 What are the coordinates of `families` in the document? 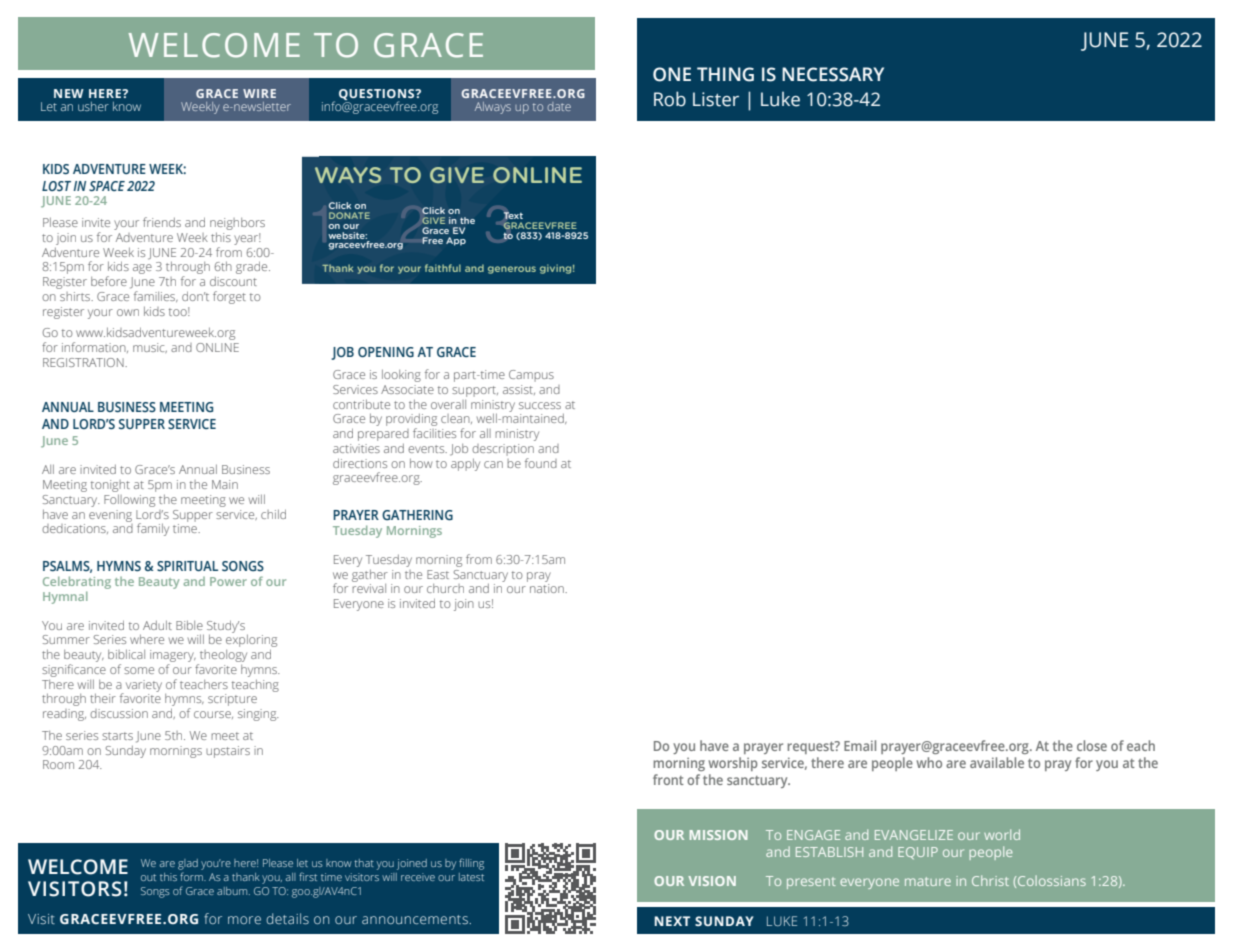 It's located at (156, 296).
